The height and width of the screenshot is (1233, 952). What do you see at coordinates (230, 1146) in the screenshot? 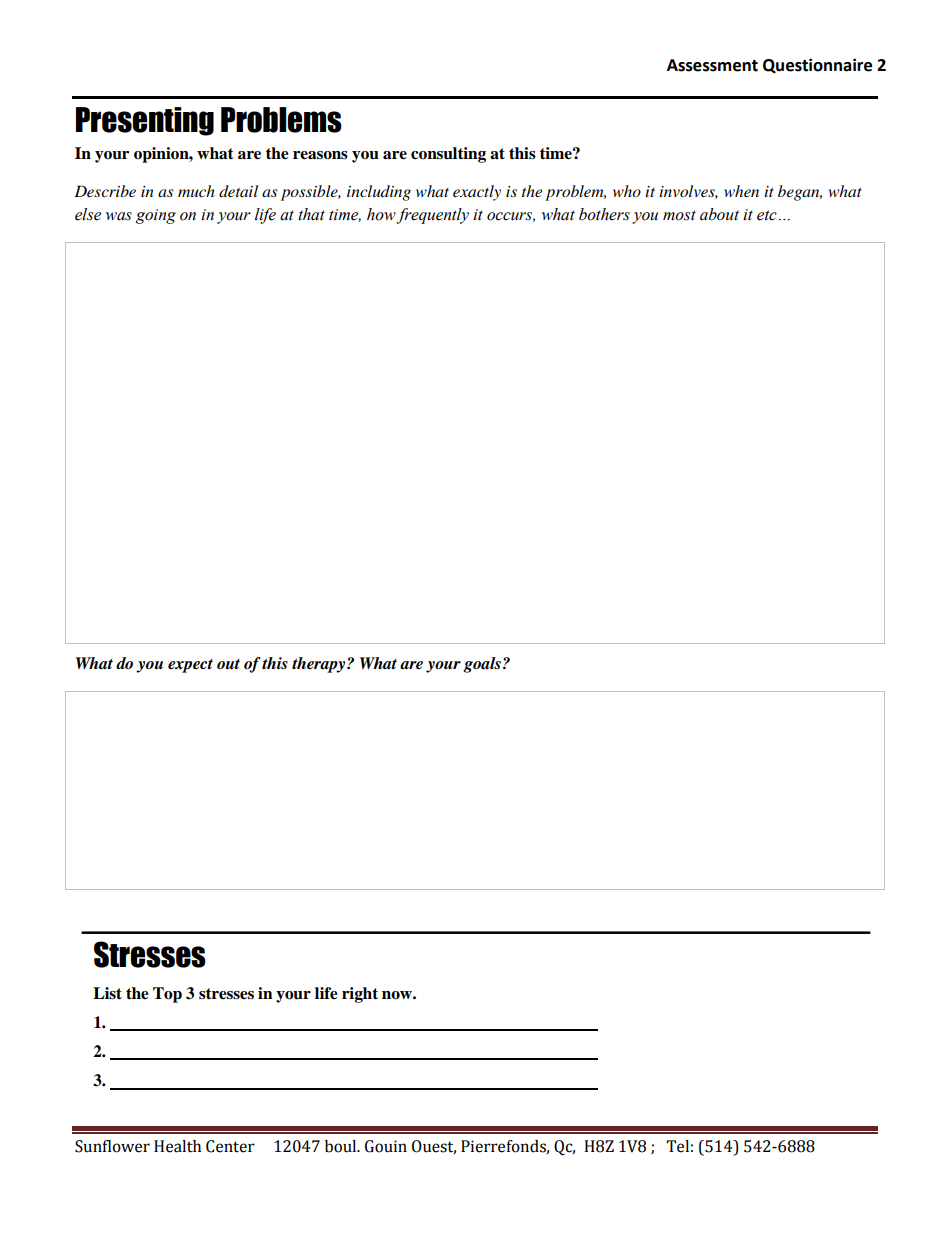
I see `Center` at bounding box center [230, 1146].
